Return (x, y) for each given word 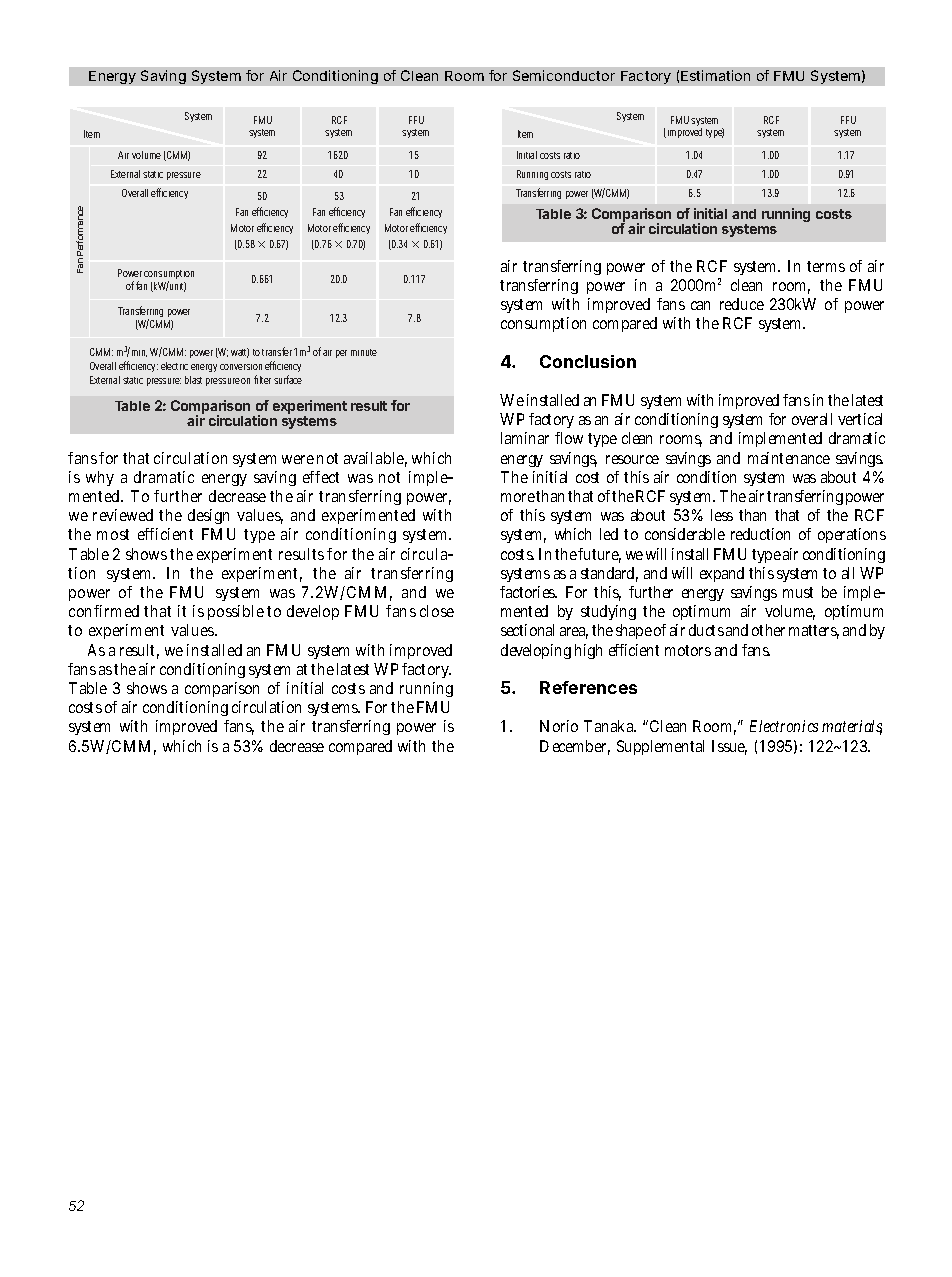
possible (236, 612)
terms (826, 266)
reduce (742, 304)
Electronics (784, 726)
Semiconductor (564, 75)
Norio (559, 726)
